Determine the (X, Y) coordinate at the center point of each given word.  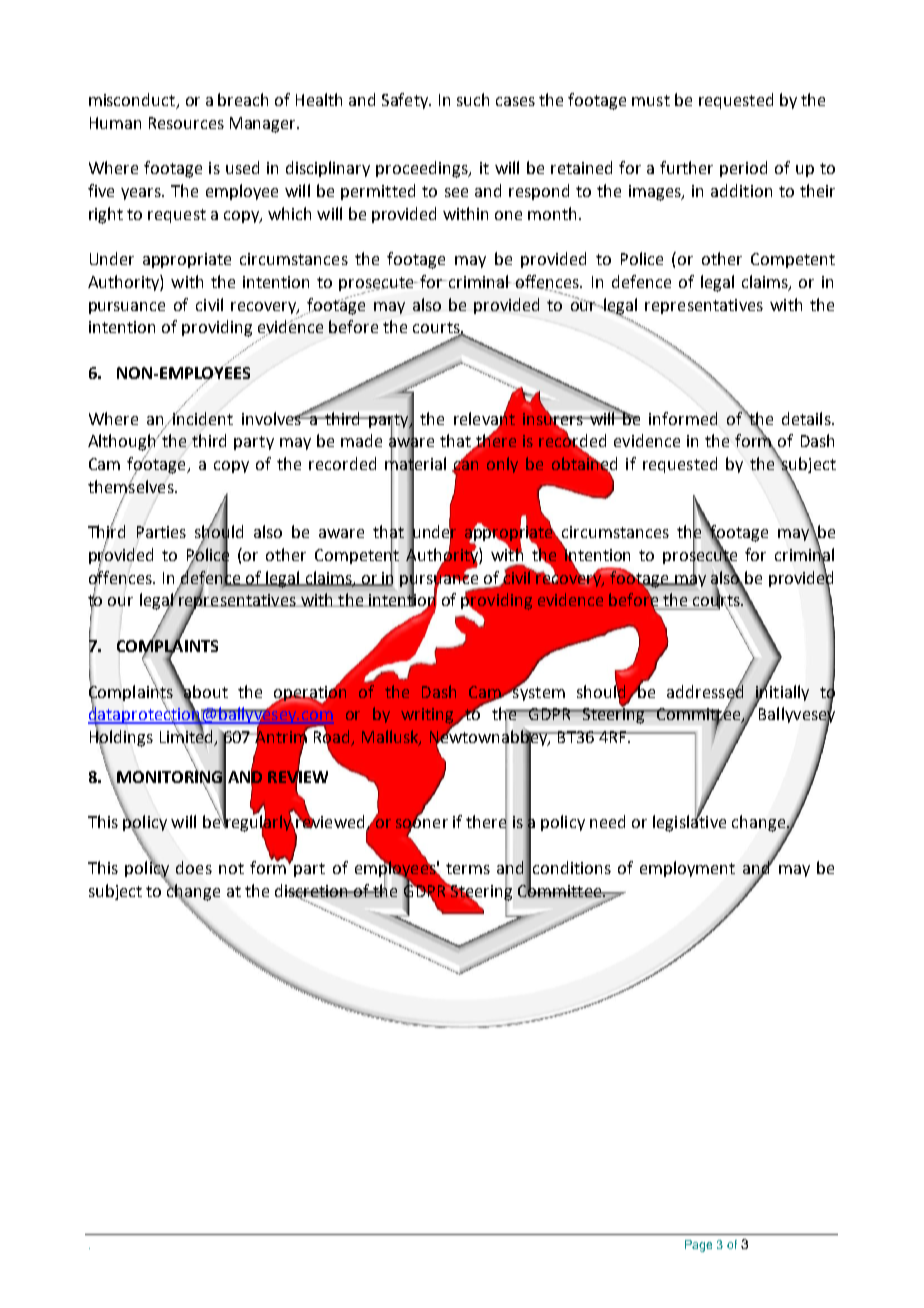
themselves (132, 486)
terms (468, 868)
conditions (572, 867)
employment (687, 869)
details (807, 418)
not (231, 868)
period (743, 169)
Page (698, 1246)
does (194, 867)
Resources (186, 123)
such (473, 99)
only (502, 465)
